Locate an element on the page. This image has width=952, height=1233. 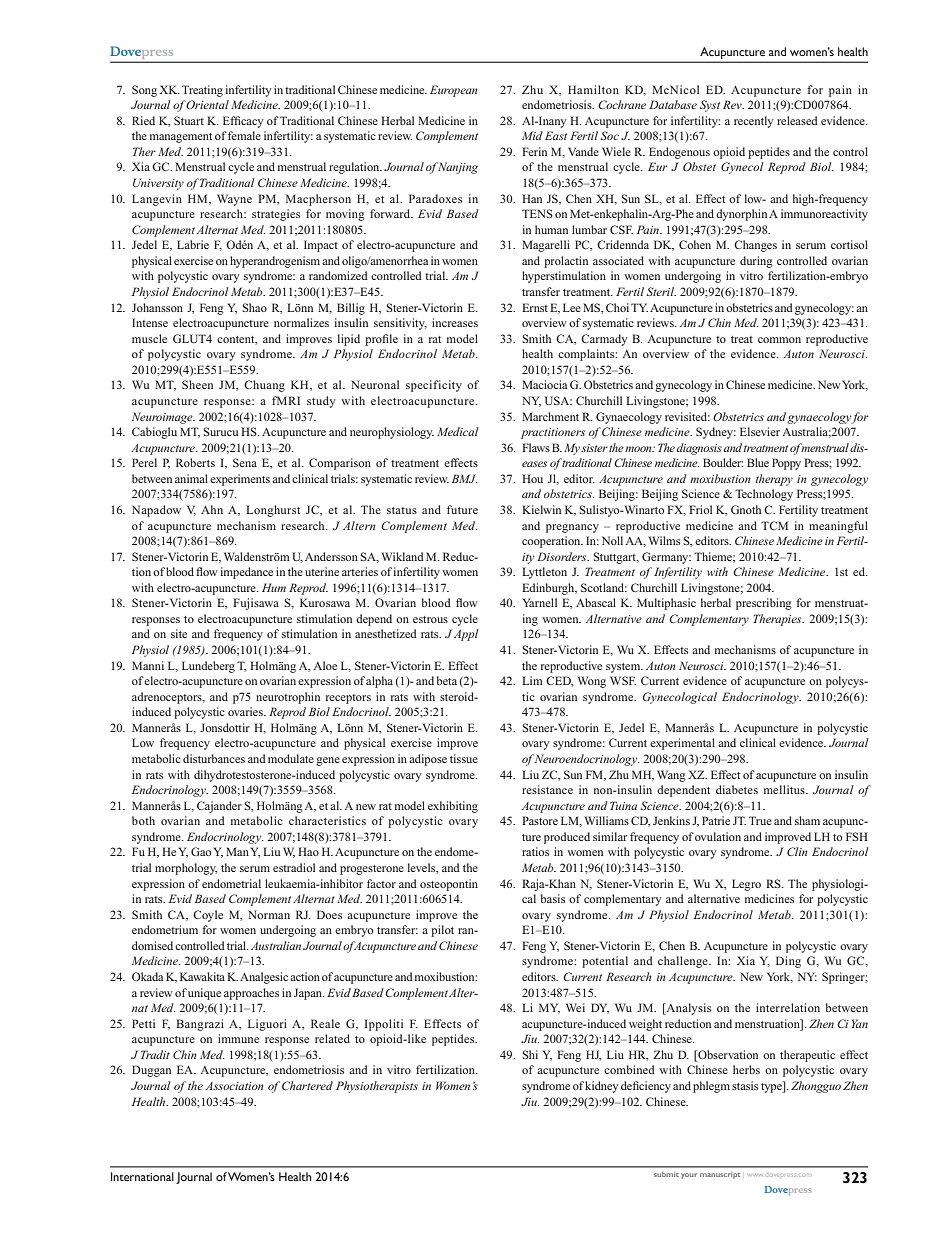
impedance is located at coordinates (246, 573).
